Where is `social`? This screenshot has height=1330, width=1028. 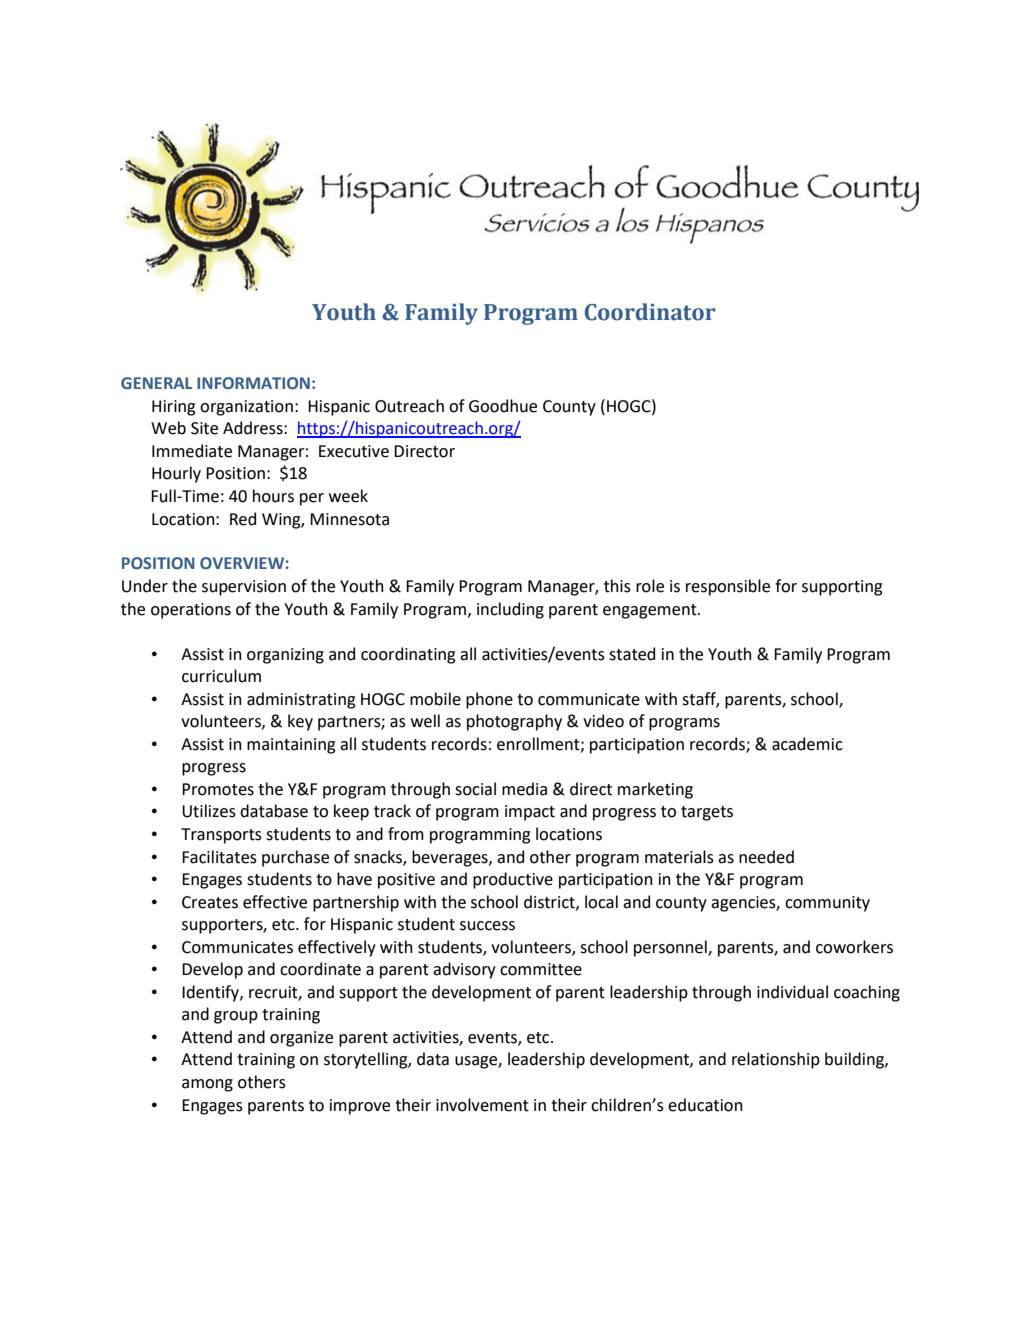 social is located at coordinates (475, 789).
